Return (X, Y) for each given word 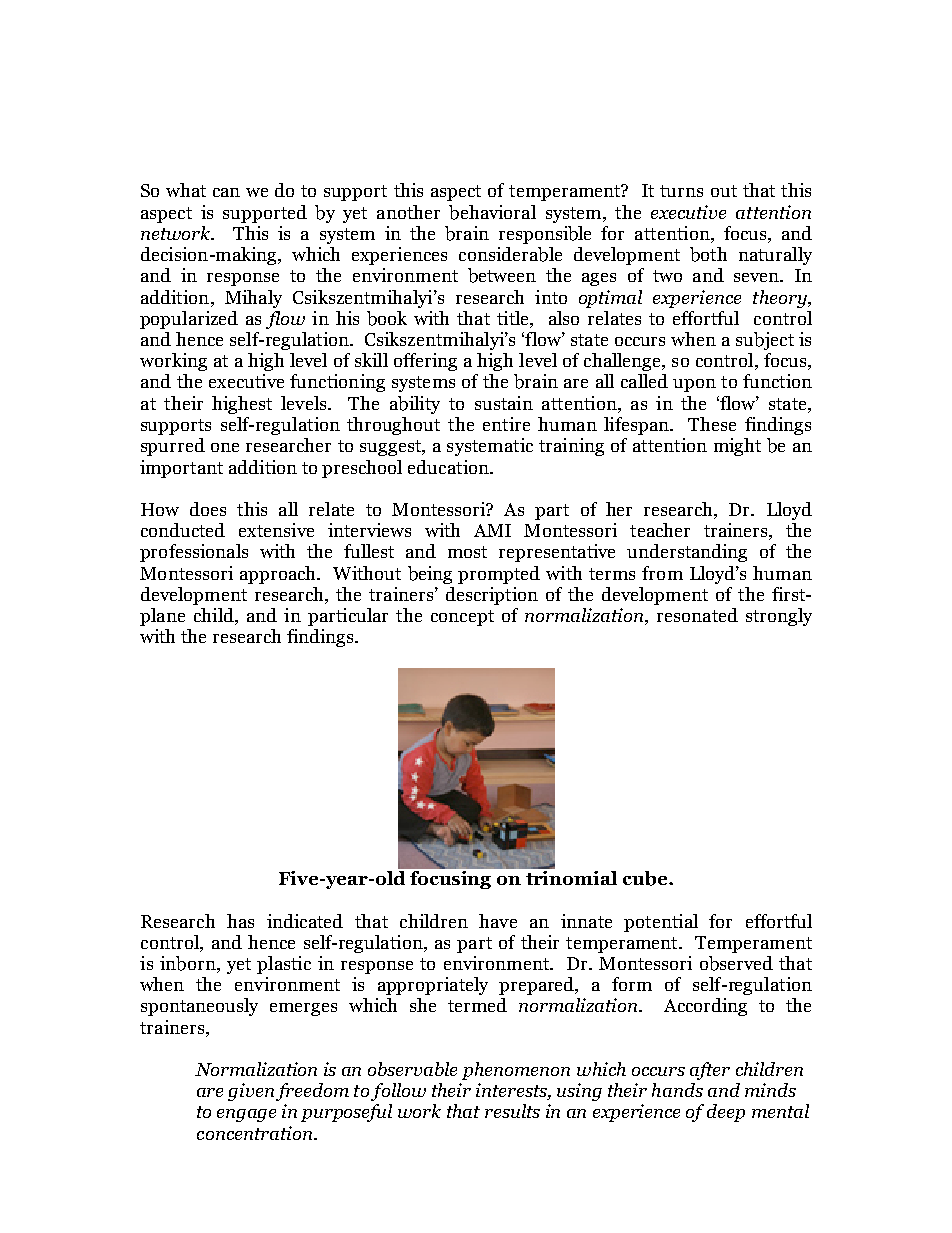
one (225, 447)
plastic (284, 965)
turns (681, 191)
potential (661, 923)
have (498, 921)
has (240, 921)
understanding (687, 553)
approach (279, 575)
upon (694, 385)
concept (462, 618)
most (467, 552)
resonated (697, 615)
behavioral (492, 212)
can (226, 192)
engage (246, 1115)
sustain (504, 403)
